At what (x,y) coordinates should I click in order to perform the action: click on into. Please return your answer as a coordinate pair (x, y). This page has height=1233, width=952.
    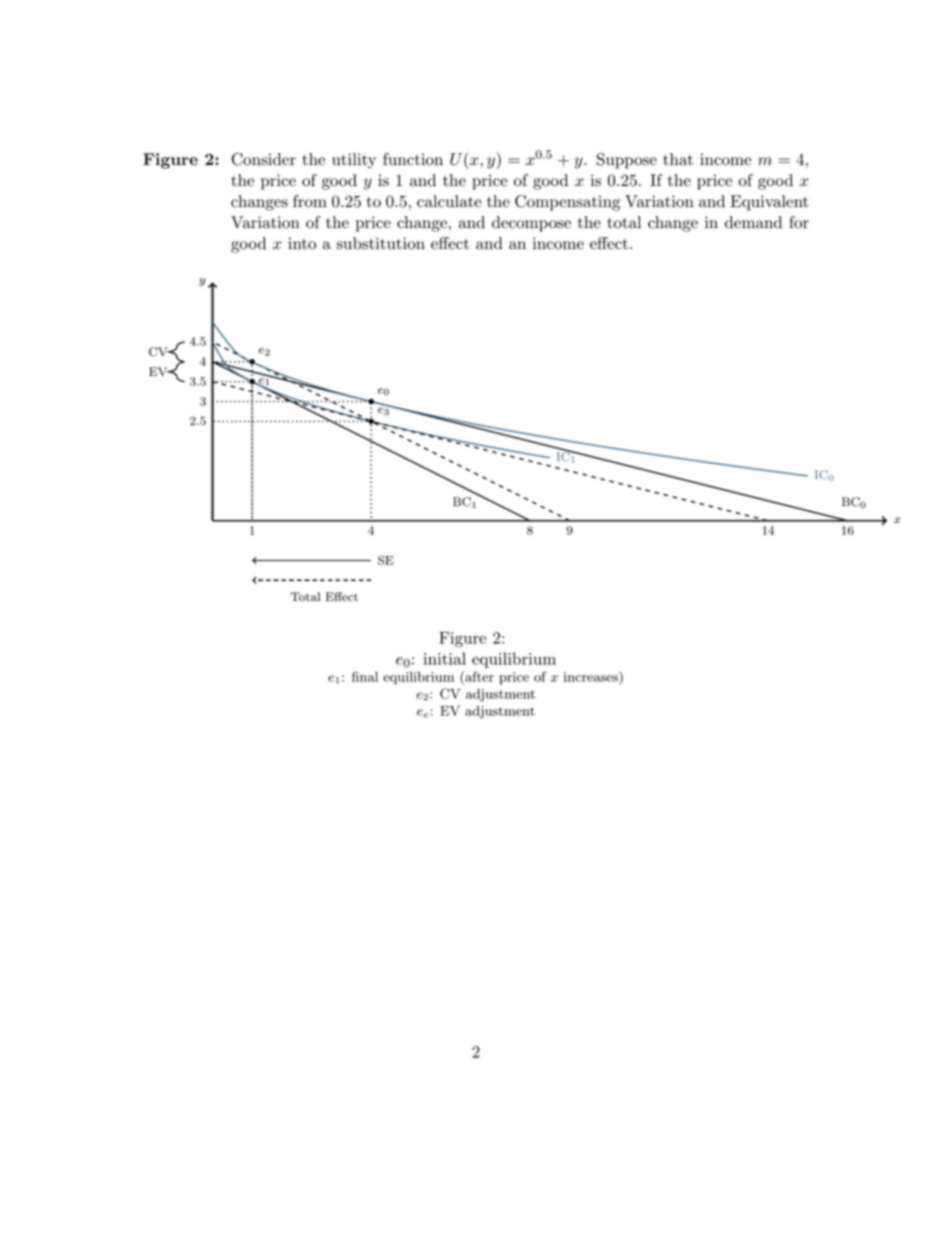
    Looking at the image, I should click on (302, 243).
